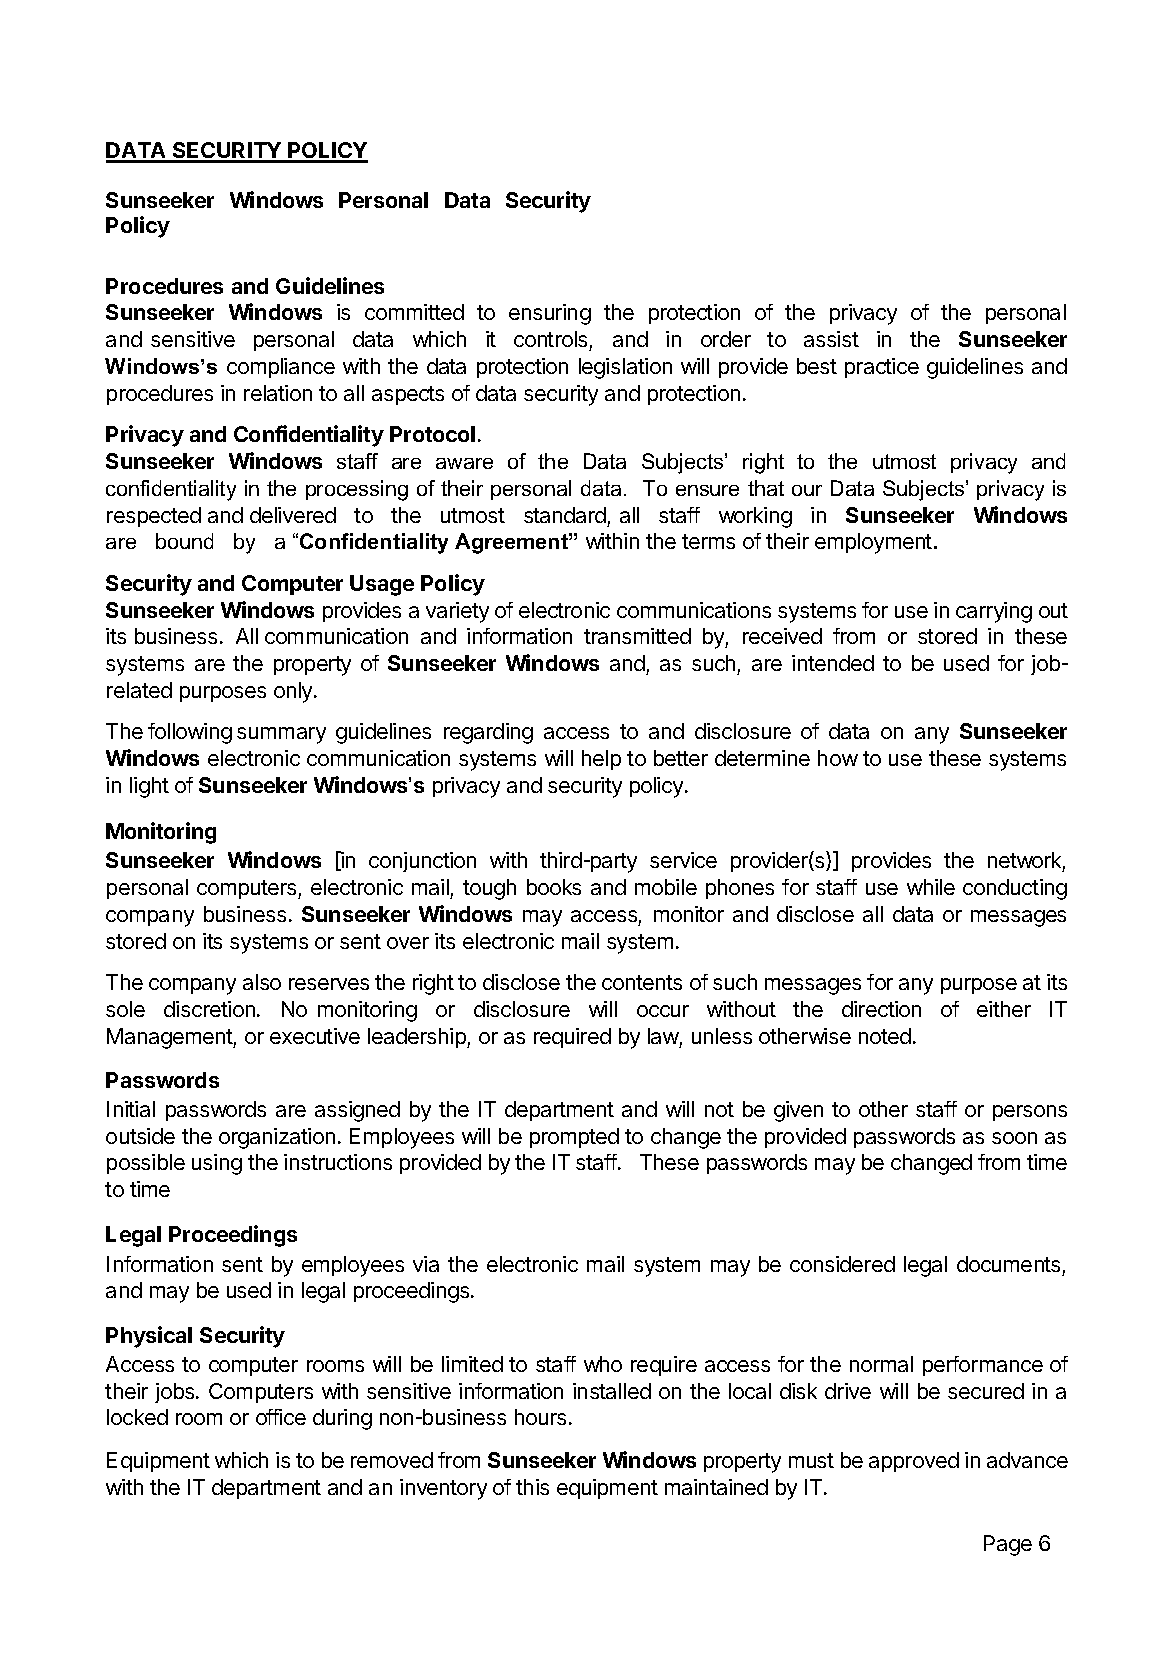 The width and height of the screenshot is (1170, 1653). What do you see at coordinates (882, 368) in the screenshot?
I see `practice` at bounding box center [882, 368].
